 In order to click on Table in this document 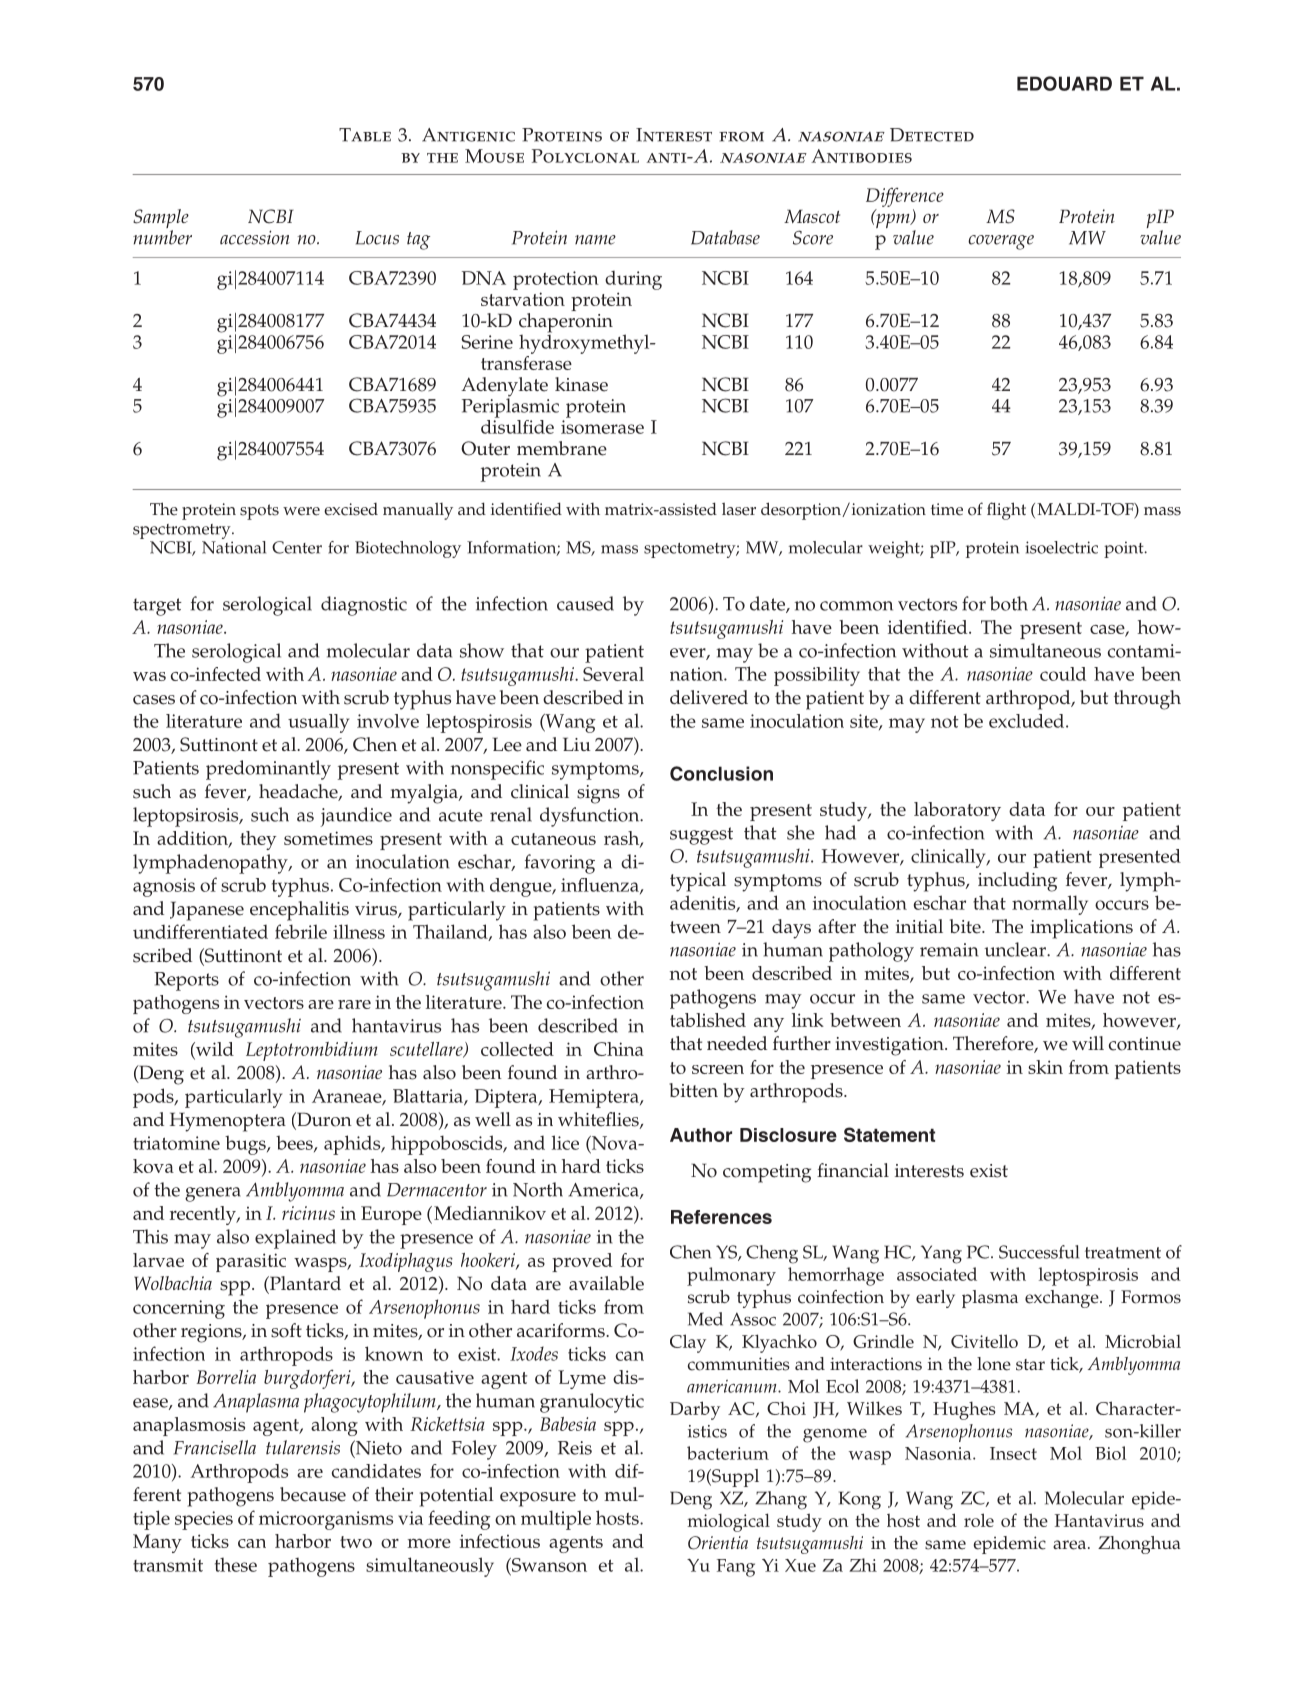, I will do `click(365, 135)`.
